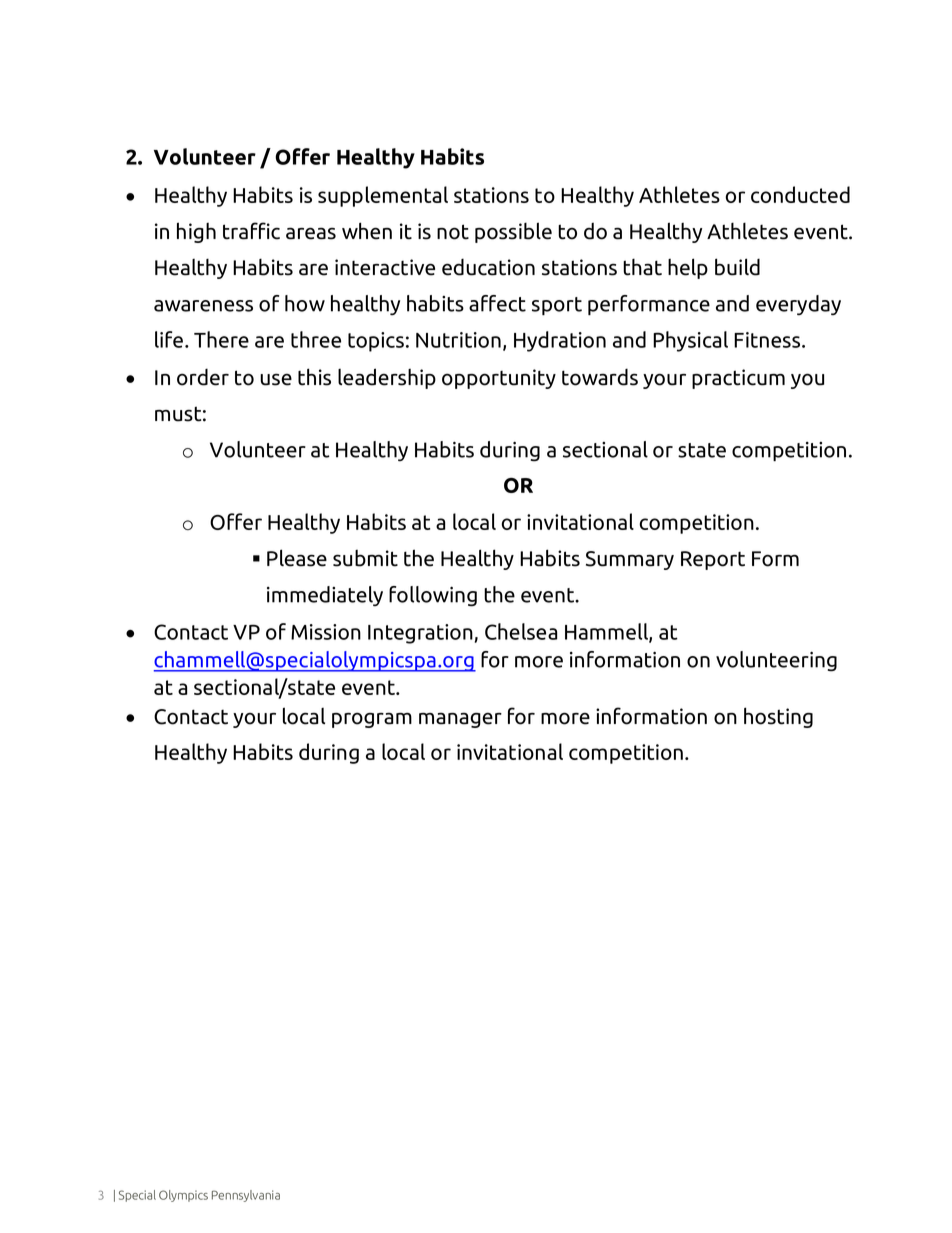 This screenshot has height=1233, width=952. Describe the element at coordinates (246, 1196) in the screenshot. I see `Pennsylvania` at that location.
